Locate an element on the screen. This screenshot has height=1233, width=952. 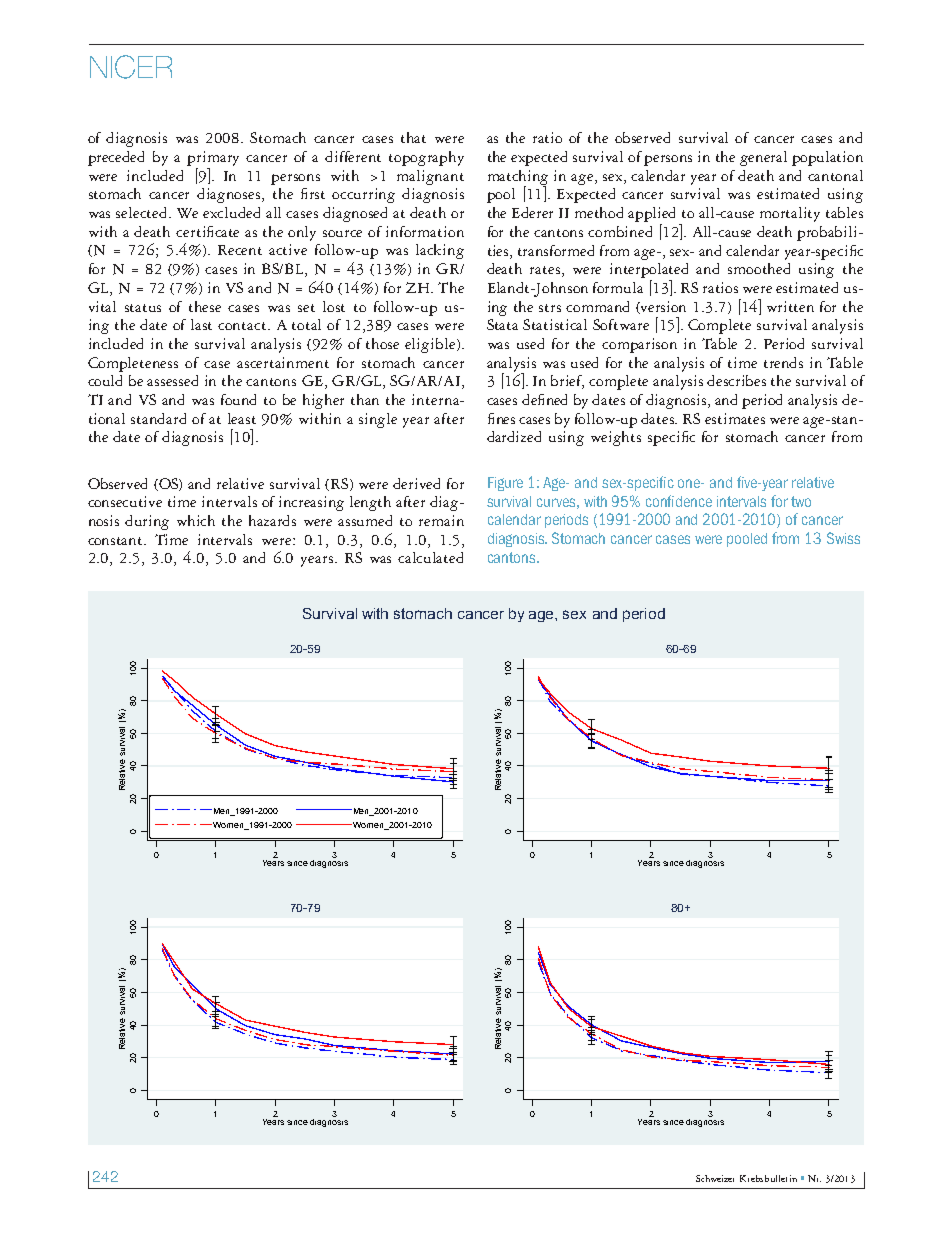
general is located at coordinates (763, 158).
